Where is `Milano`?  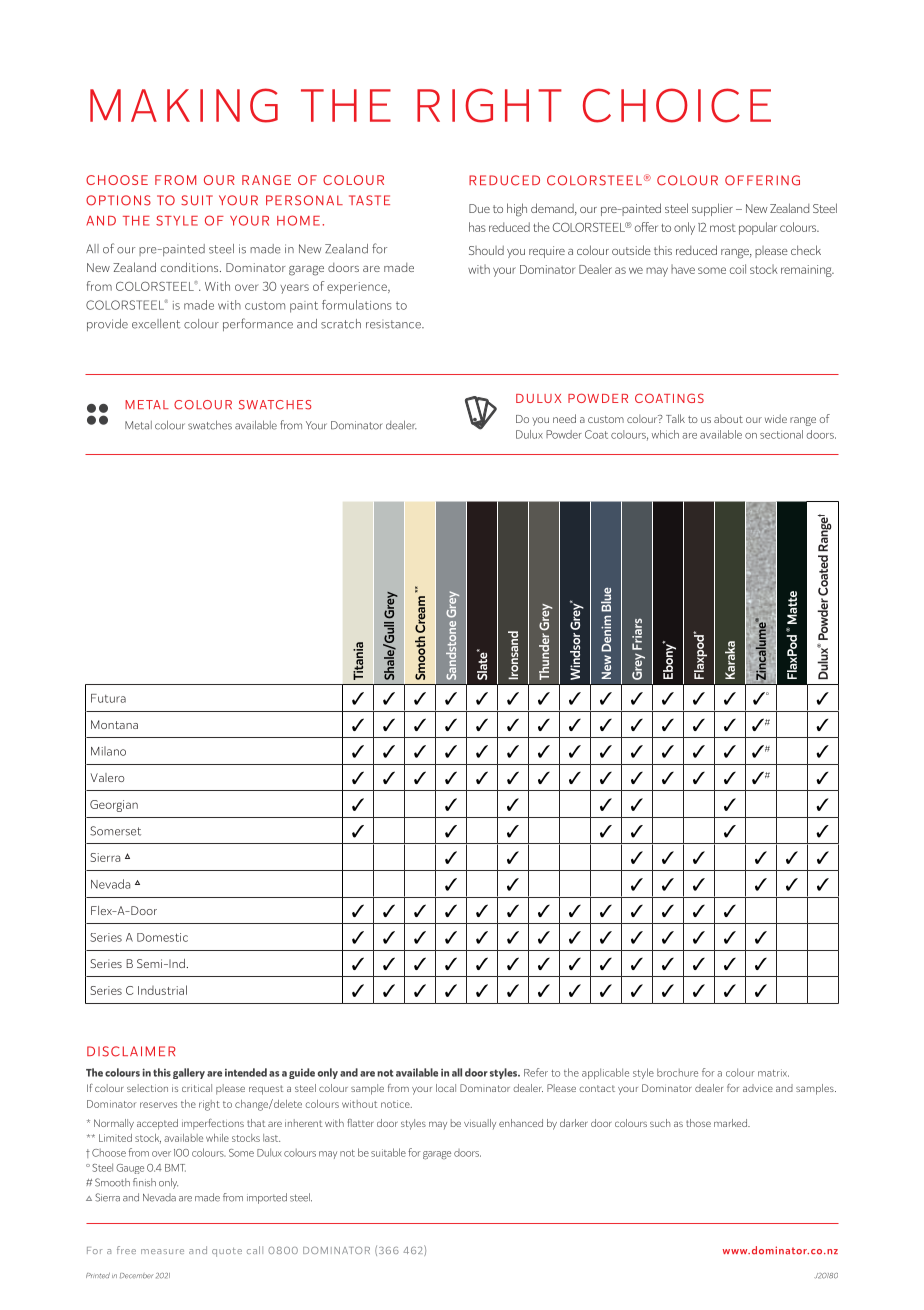 Milano is located at coordinates (108, 751).
